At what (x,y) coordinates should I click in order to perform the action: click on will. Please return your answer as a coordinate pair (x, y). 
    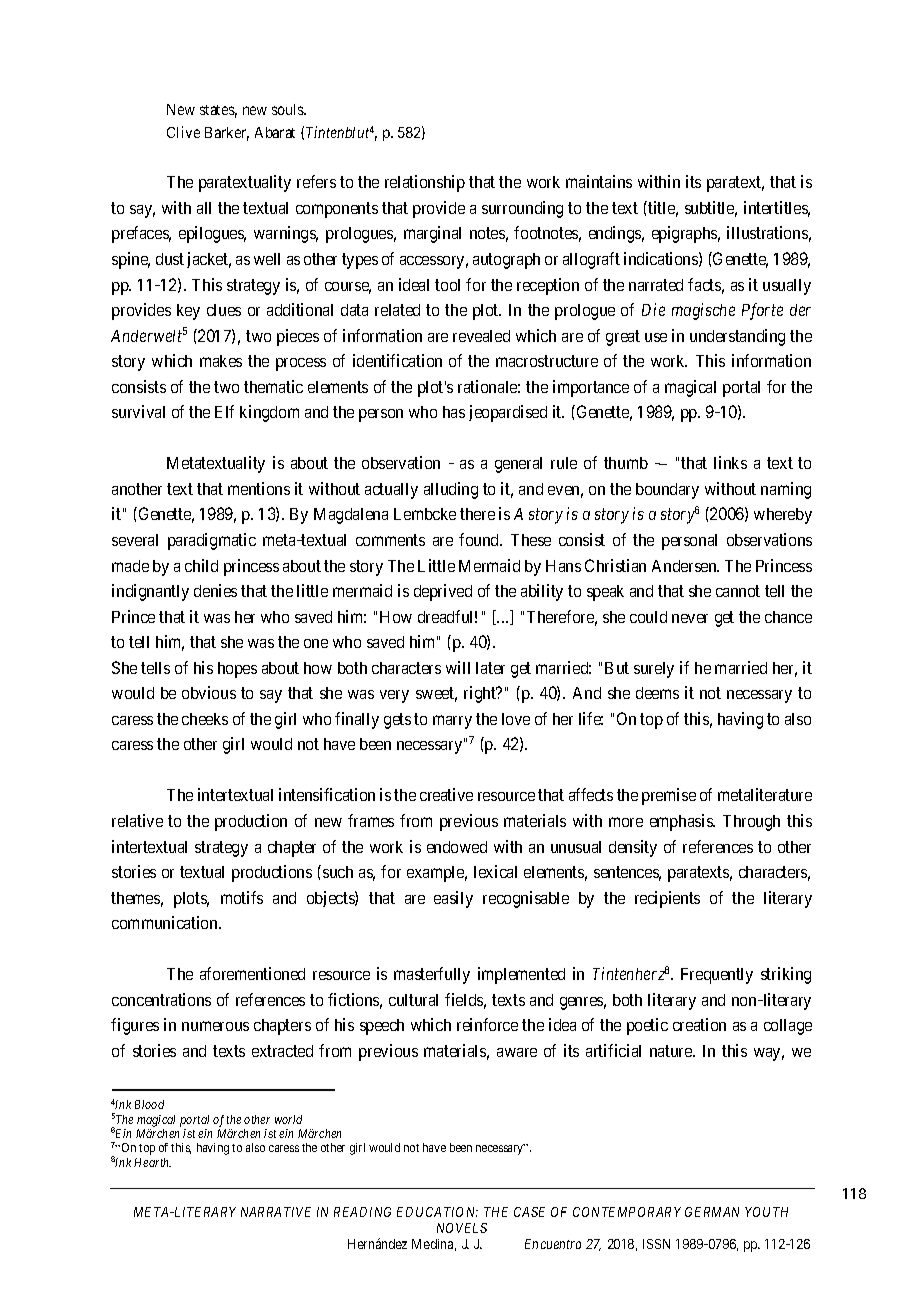
    Looking at the image, I should click on (458, 667).
